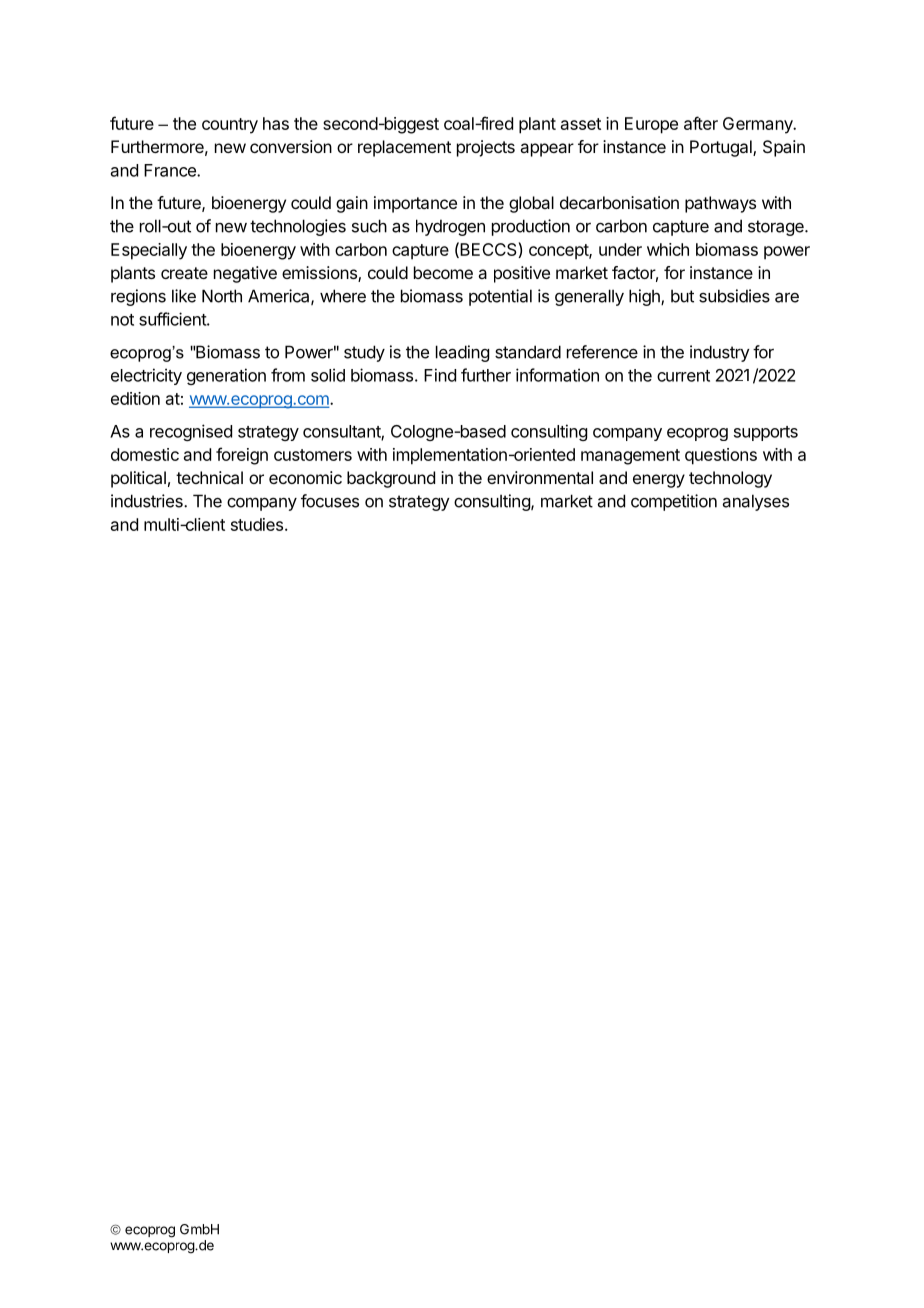  I want to click on after, so click(701, 123).
